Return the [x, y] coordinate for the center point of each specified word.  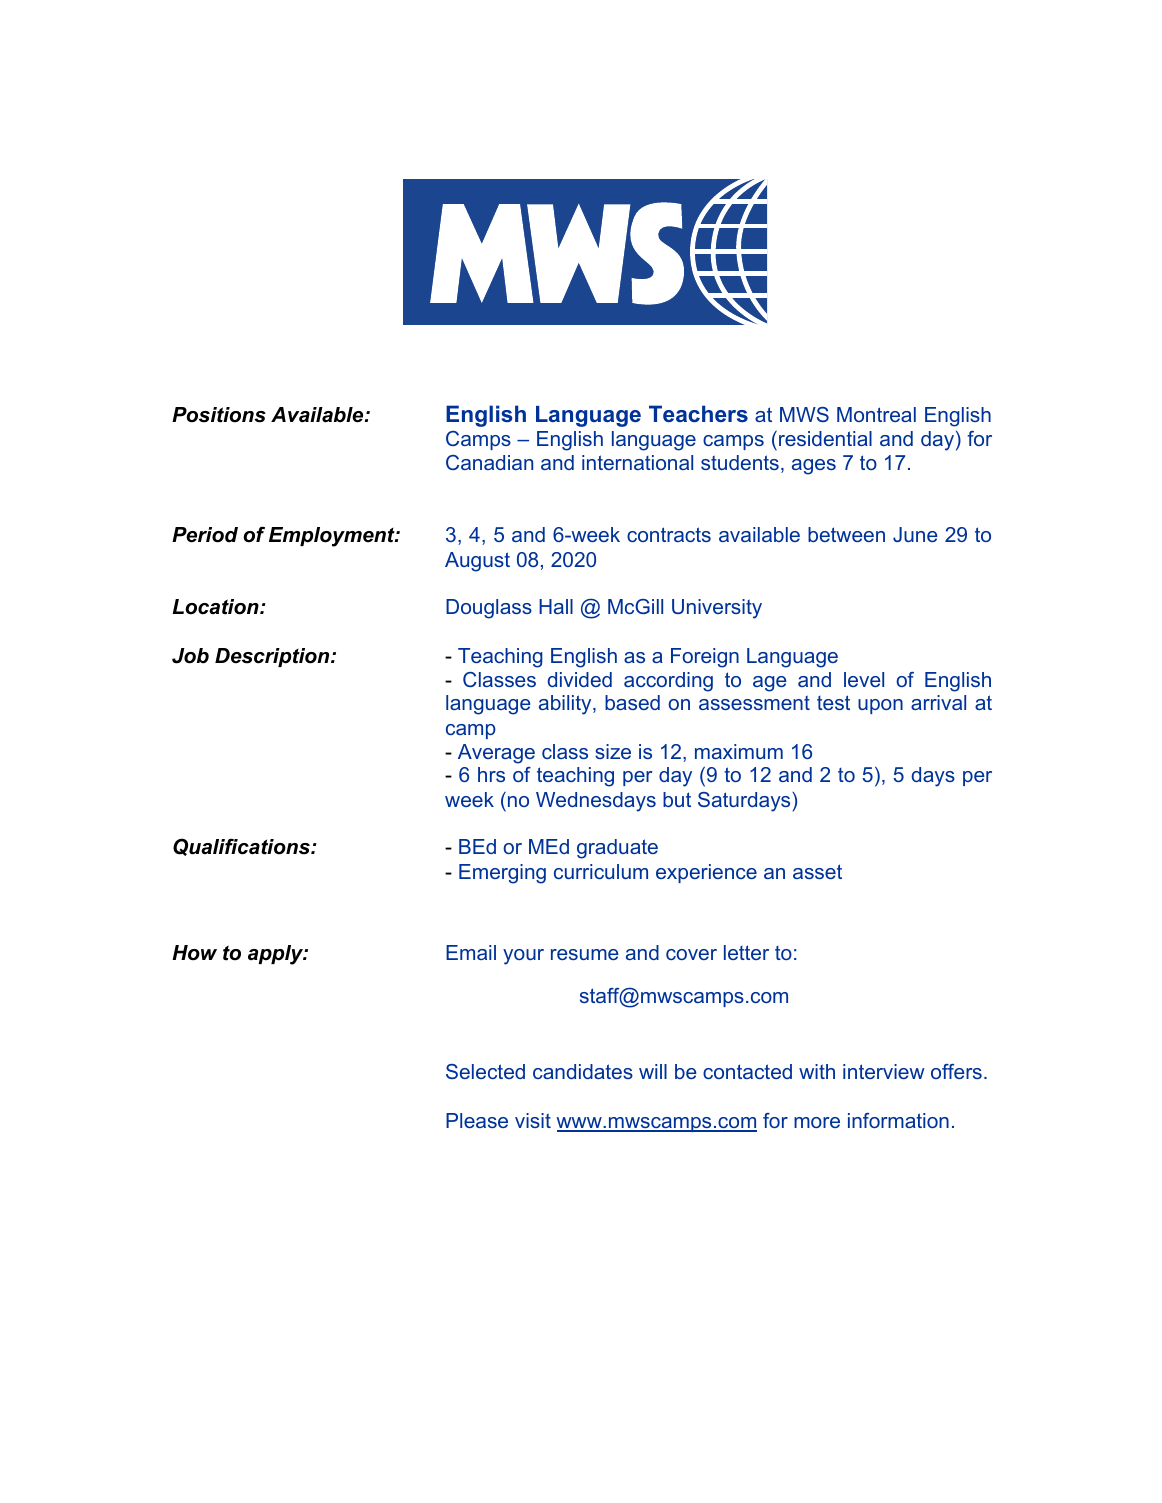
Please [477, 1120]
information [898, 1120]
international [637, 462]
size [613, 751]
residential [825, 438]
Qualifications [242, 847]
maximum [739, 751]
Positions [219, 415]
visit [533, 1120]
